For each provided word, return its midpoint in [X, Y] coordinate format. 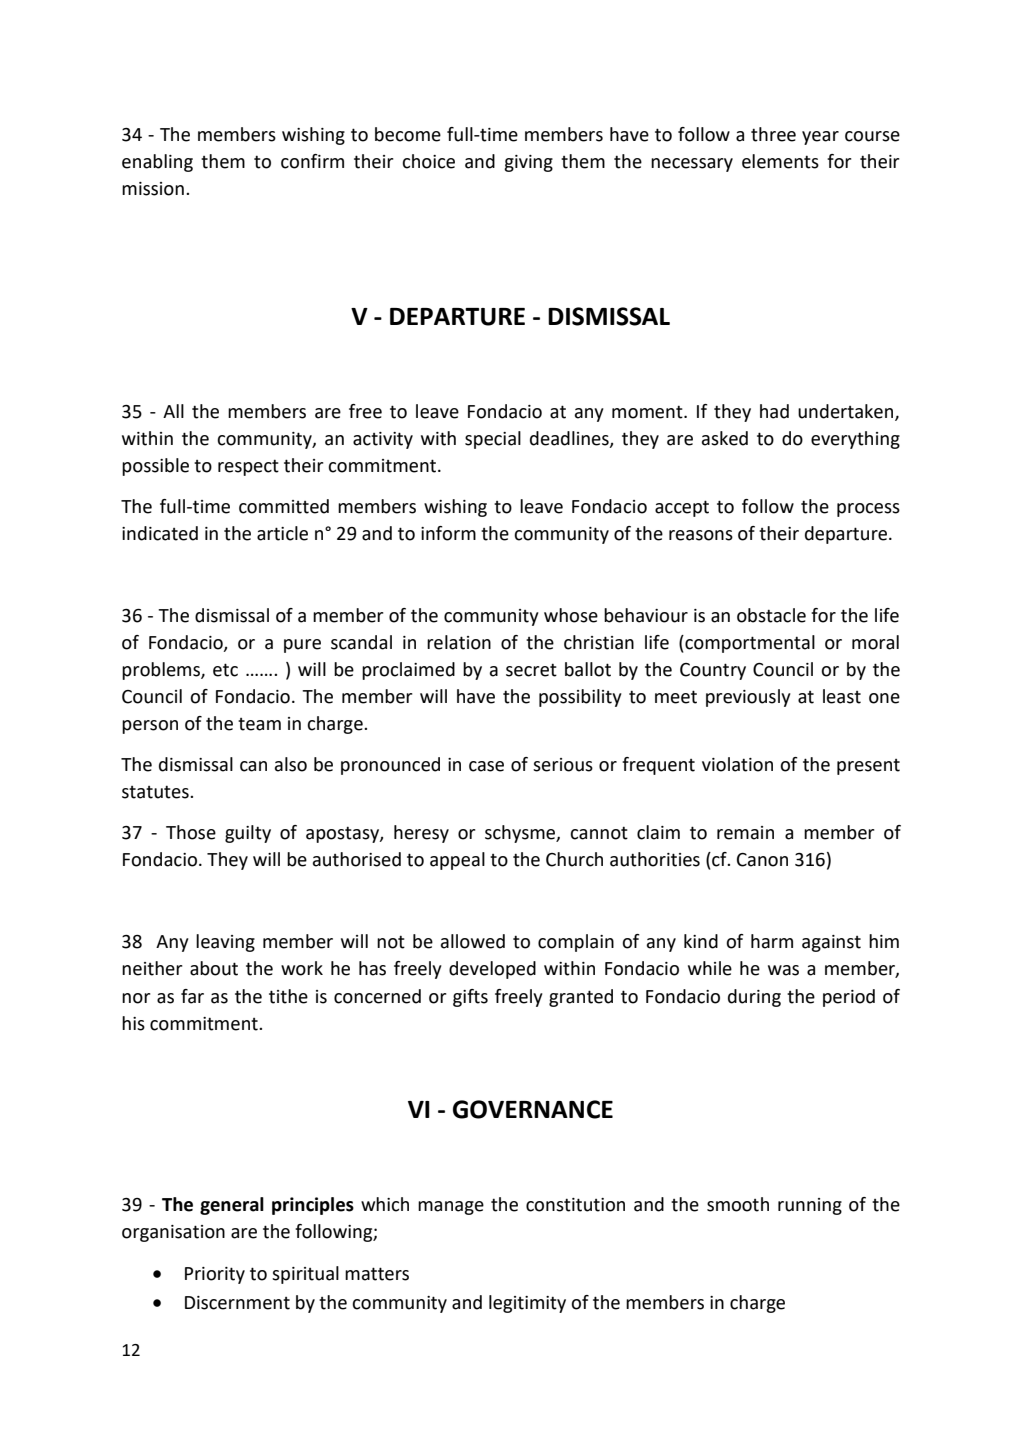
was [783, 970]
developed [492, 970]
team [259, 724]
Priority [215, 1275]
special [493, 440]
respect [248, 467]
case [486, 766]
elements [780, 161]
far [192, 996]
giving [528, 163]
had [774, 411]
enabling [157, 163]
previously [748, 698]
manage [451, 1208]
